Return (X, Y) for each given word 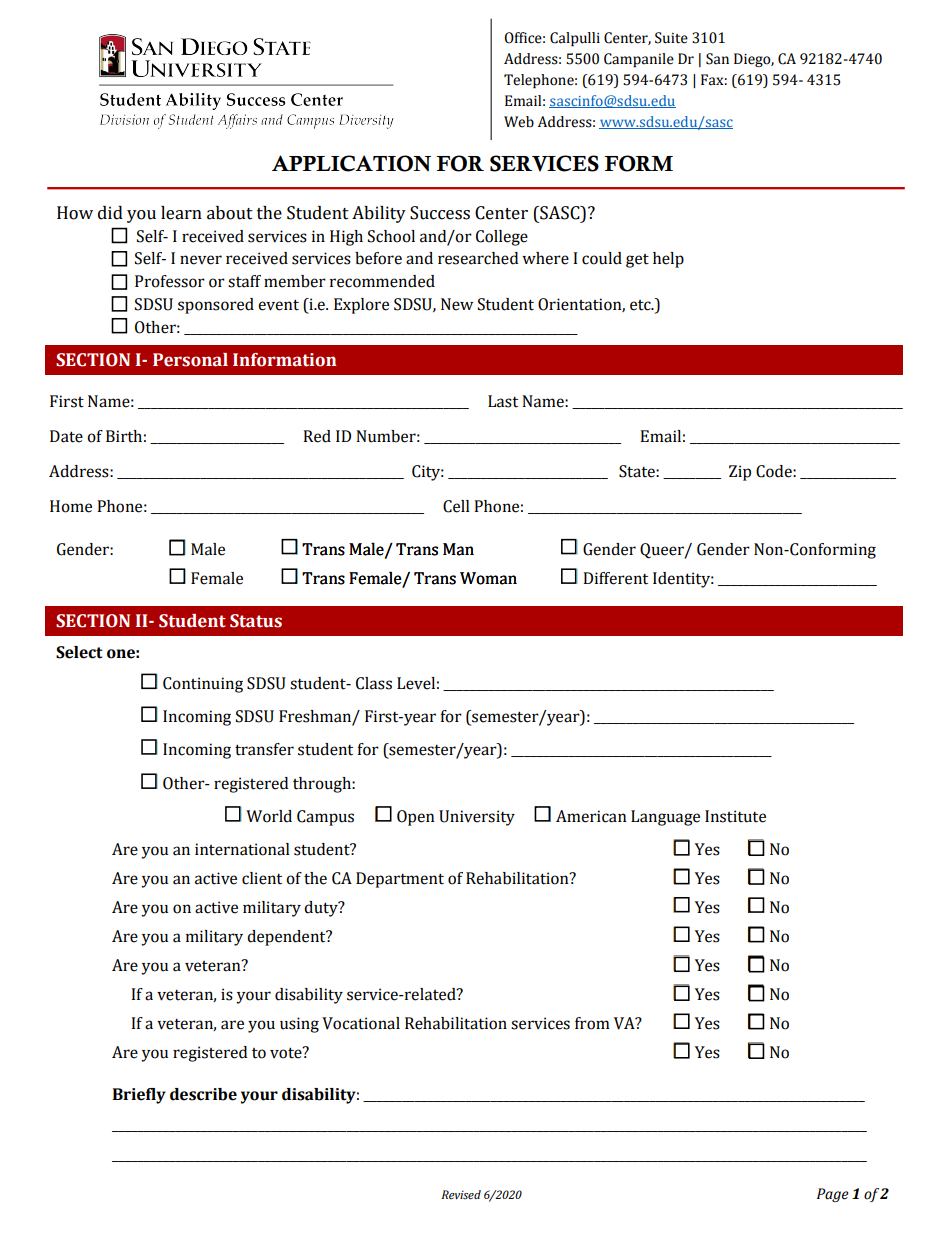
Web (519, 122)
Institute (735, 816)
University (477, 818)
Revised (461, 1195)
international (242, 849)
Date (66, 436)
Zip (740, 473)
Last (503, 401)
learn (181, 213)
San (717, 59)
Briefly (139, 1096)
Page (833, 1195)
